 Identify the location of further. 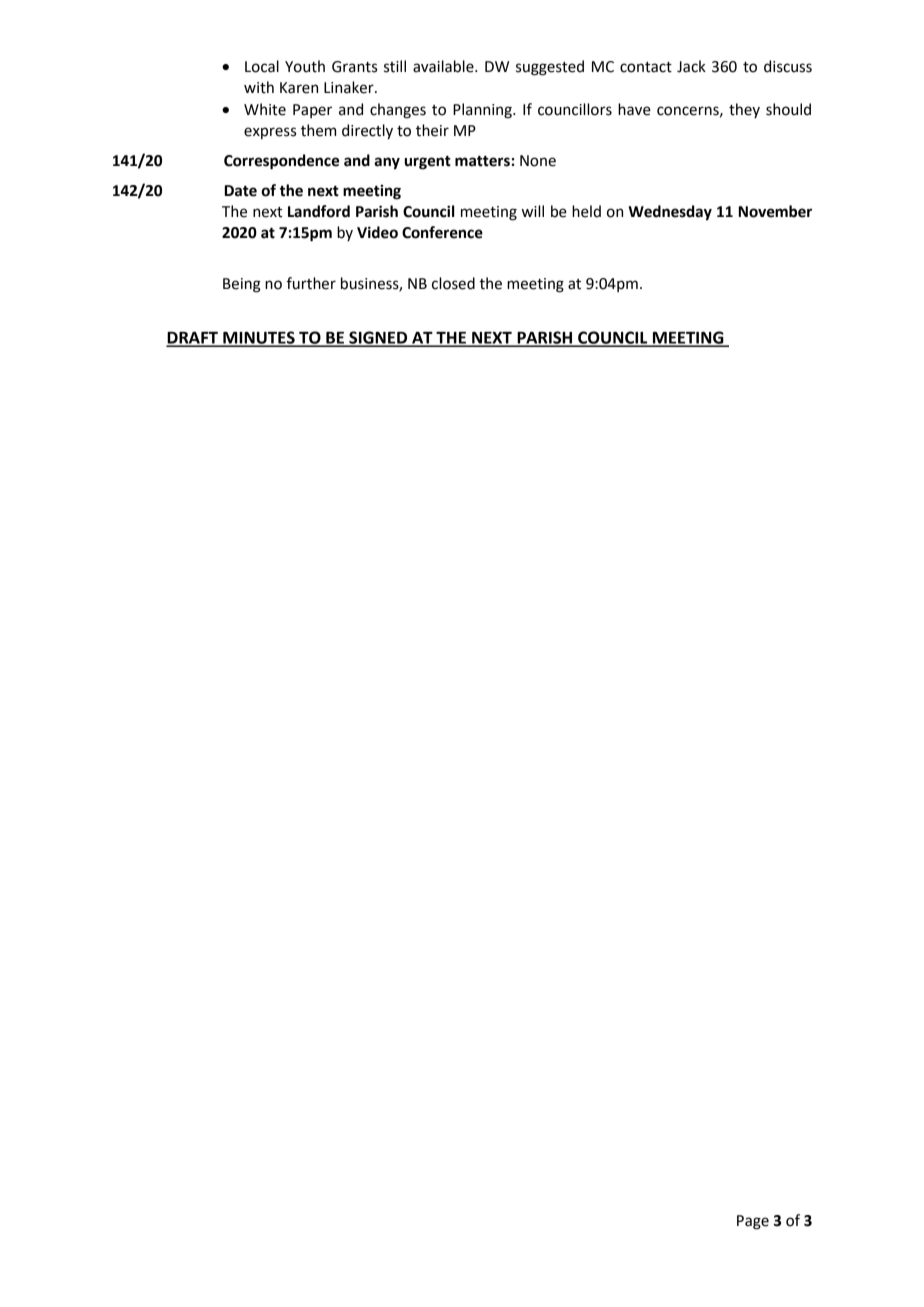
(311, 283).
